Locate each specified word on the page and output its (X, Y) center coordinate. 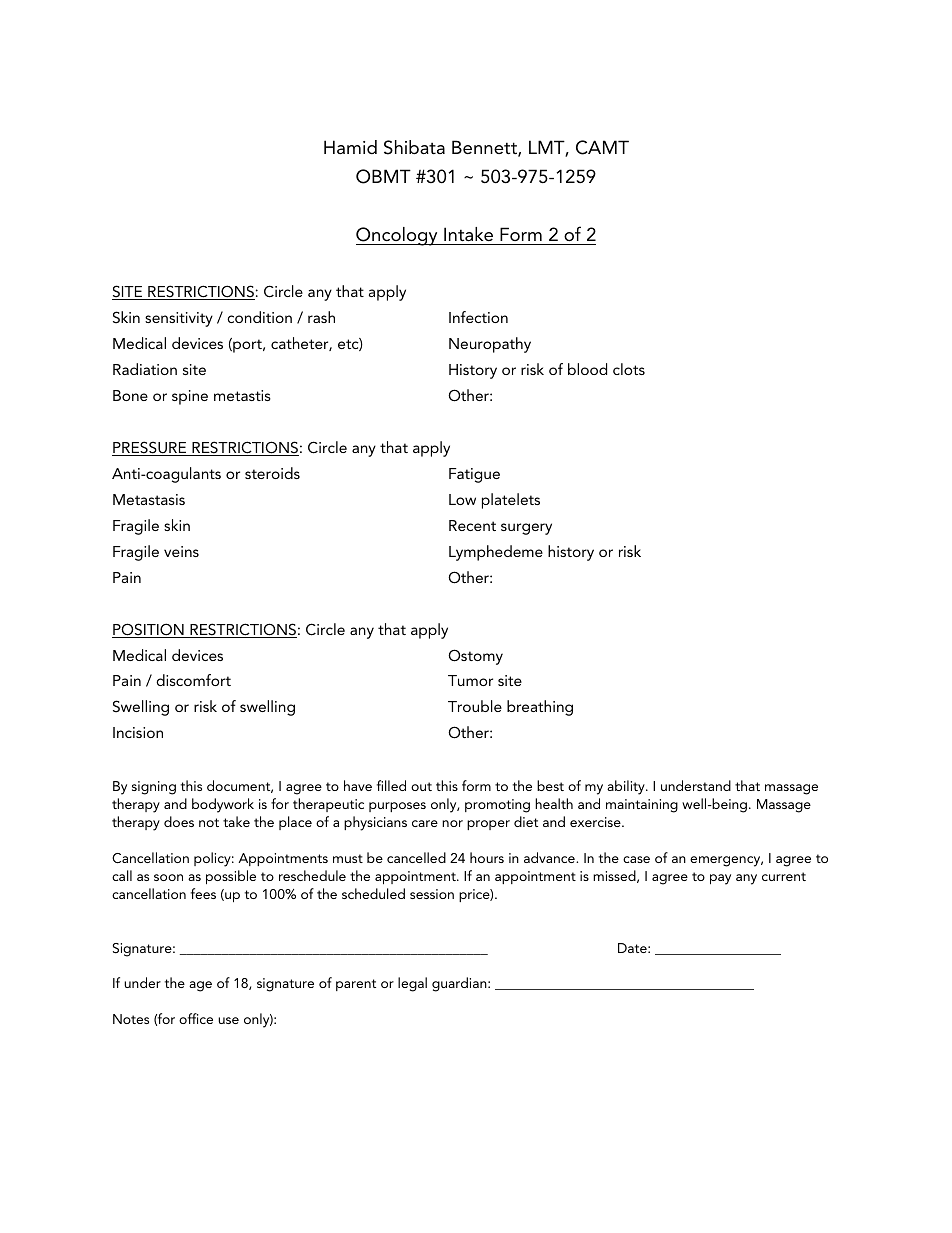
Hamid (350, 147)
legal (412, 984)
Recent (472, 525)
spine (190, 397)
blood (587, 369)
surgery (526, 529)
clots (629, 369)
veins (181, 551)
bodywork (223, 805)
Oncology (398, 236)
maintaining (642, 806)
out (421, 786)
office (196, 1018)
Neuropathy (490, 345)
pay (720, 879)
